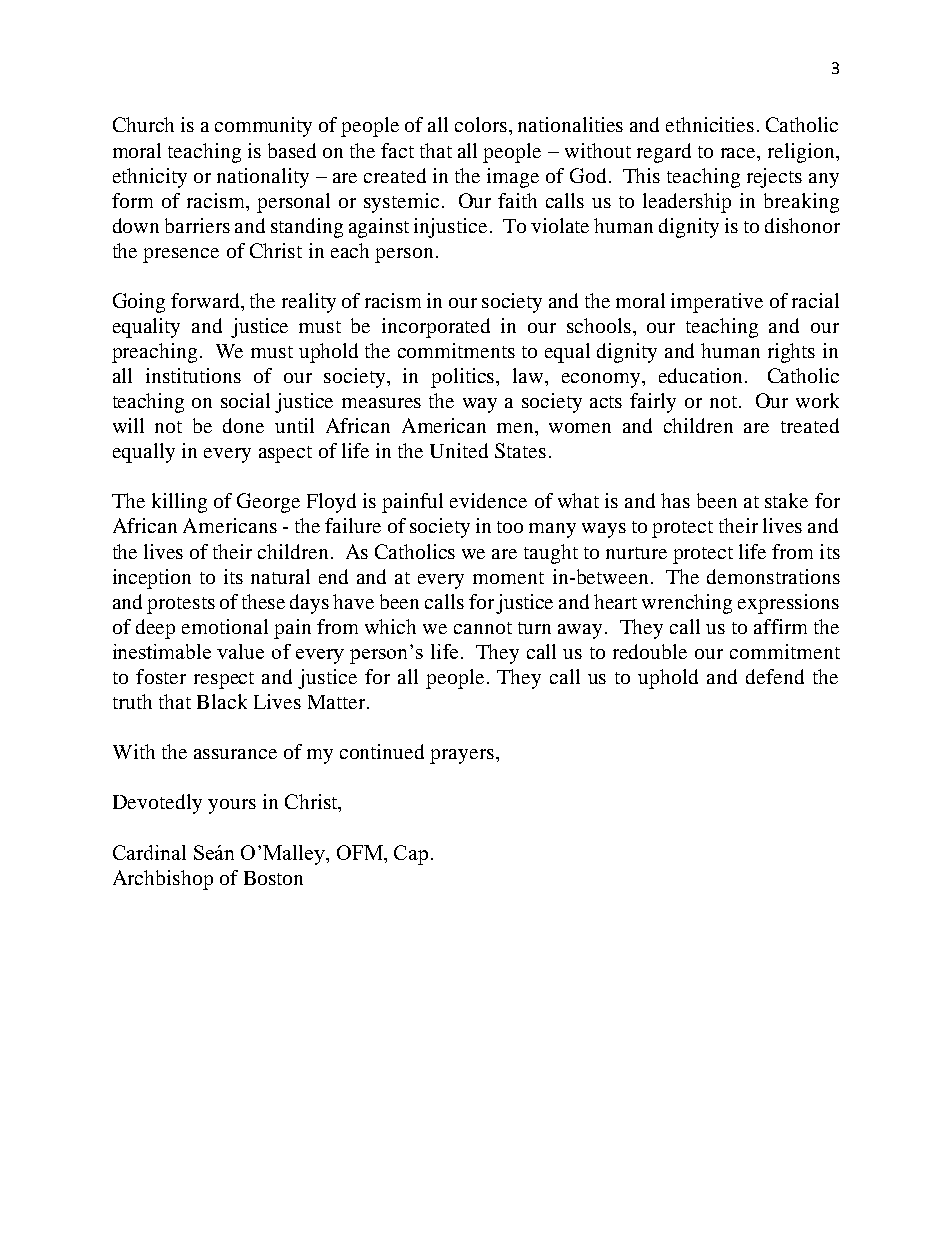  I want to click on colors, so click(482, 124).
